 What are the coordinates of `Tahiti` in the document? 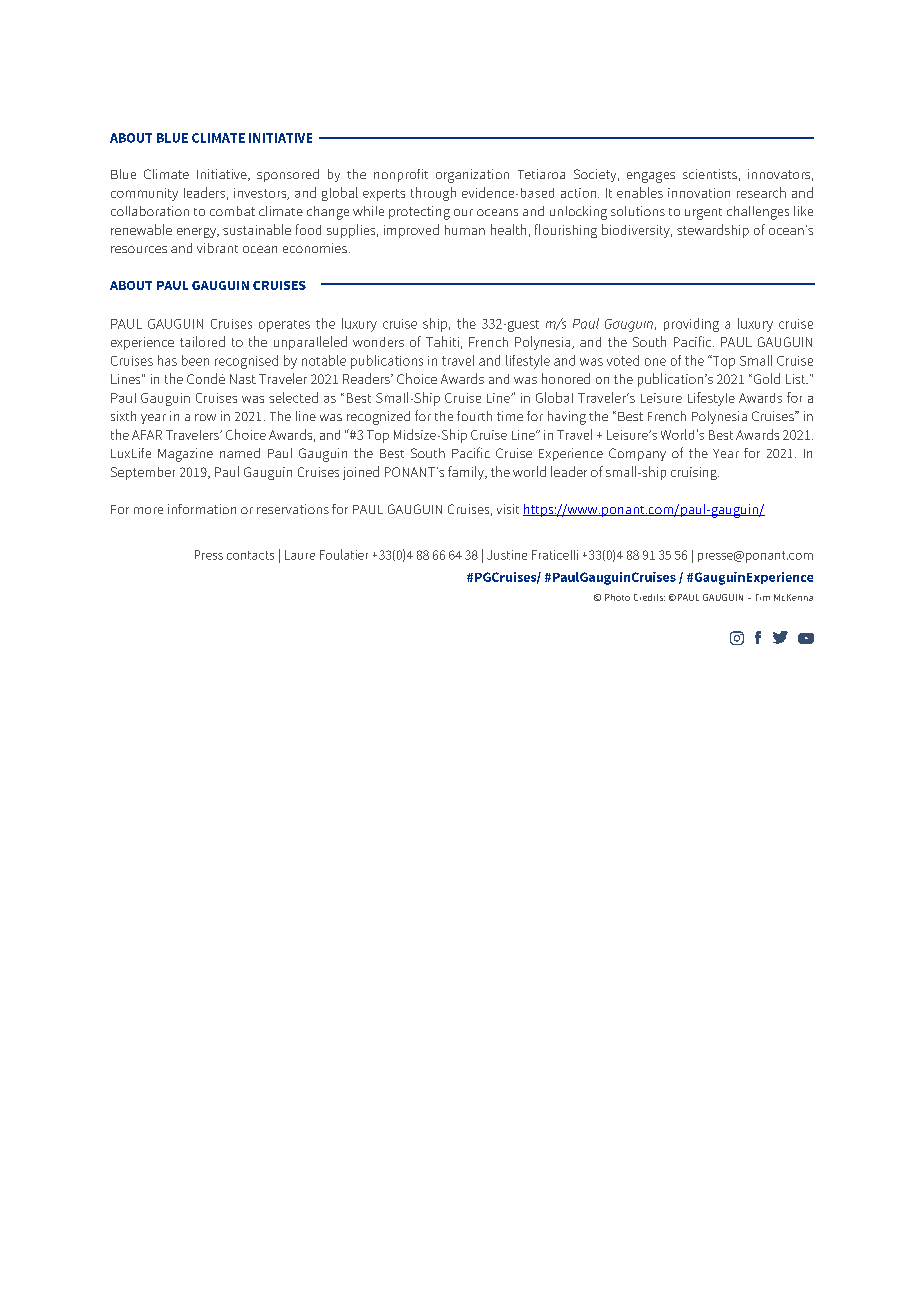 It's located at (442, 341).
